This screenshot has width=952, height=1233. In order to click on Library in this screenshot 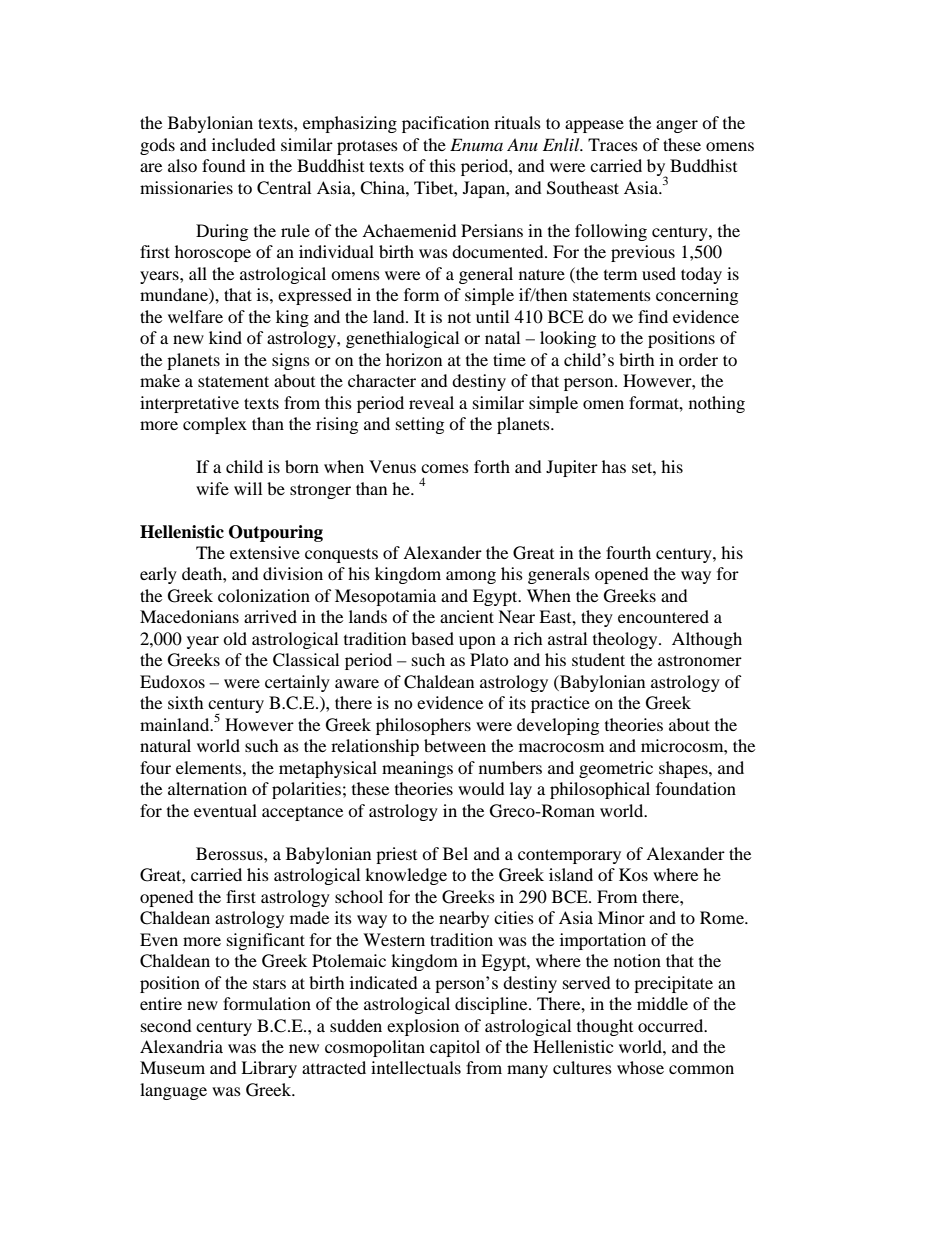, I will do `click(269, 1069)`.
